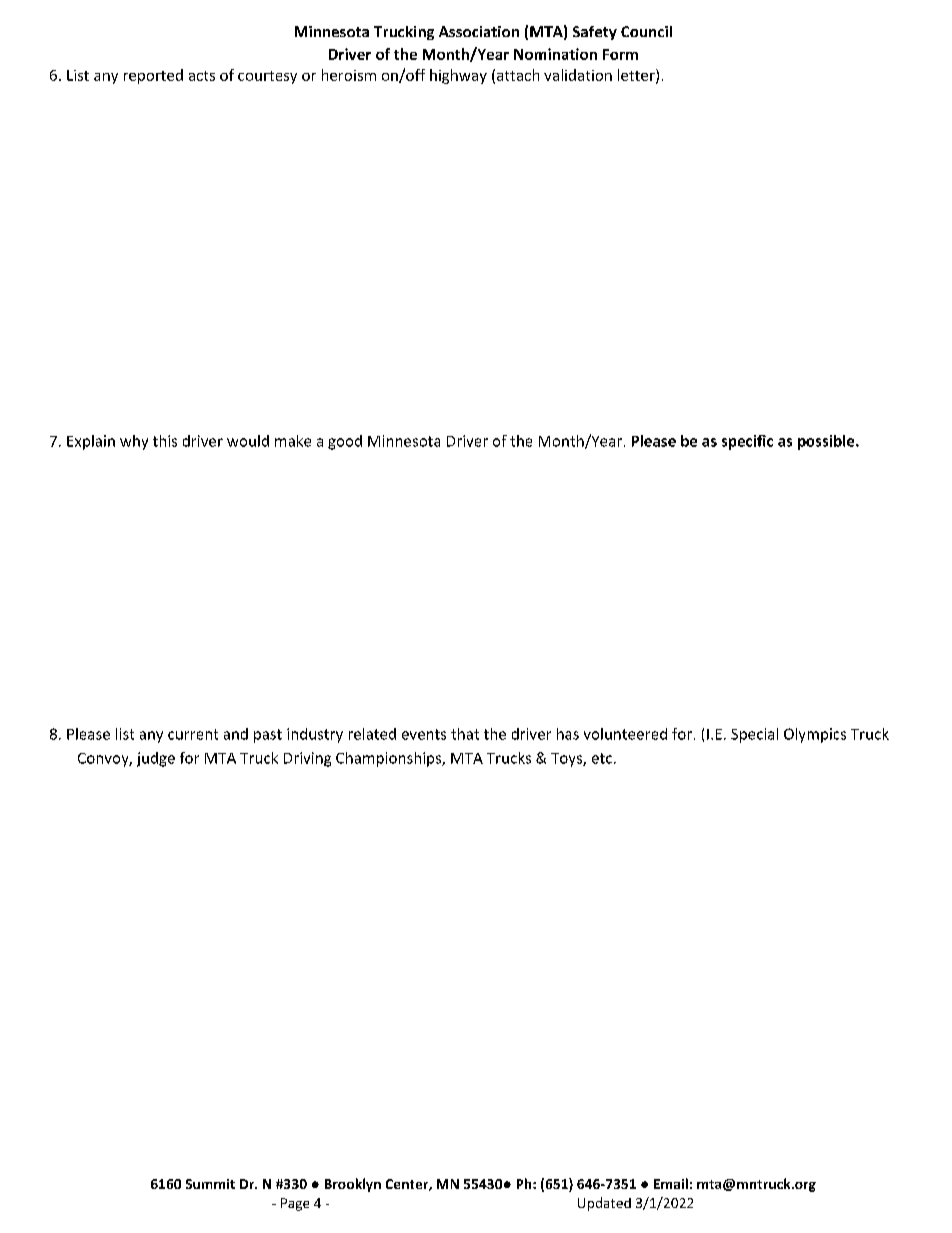  Describe the element at coordinates (156, 759) in the screenshot. I see `judge` at that location.
